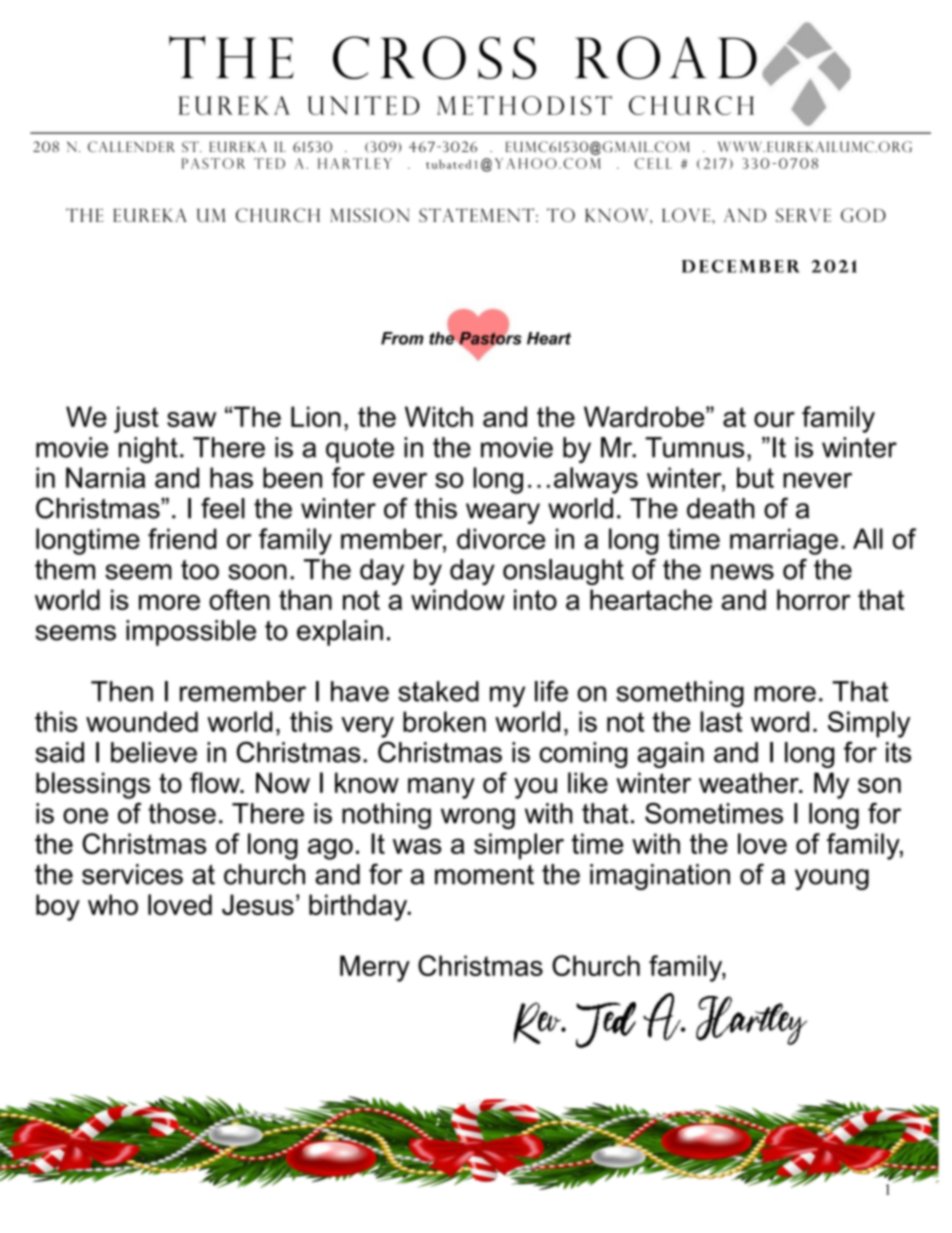 Image resolution: width=952 pixels, height=1233 pixels. Describe the element at coordinates (476, 215) in the screenshot. I see `Statement` at that location.
